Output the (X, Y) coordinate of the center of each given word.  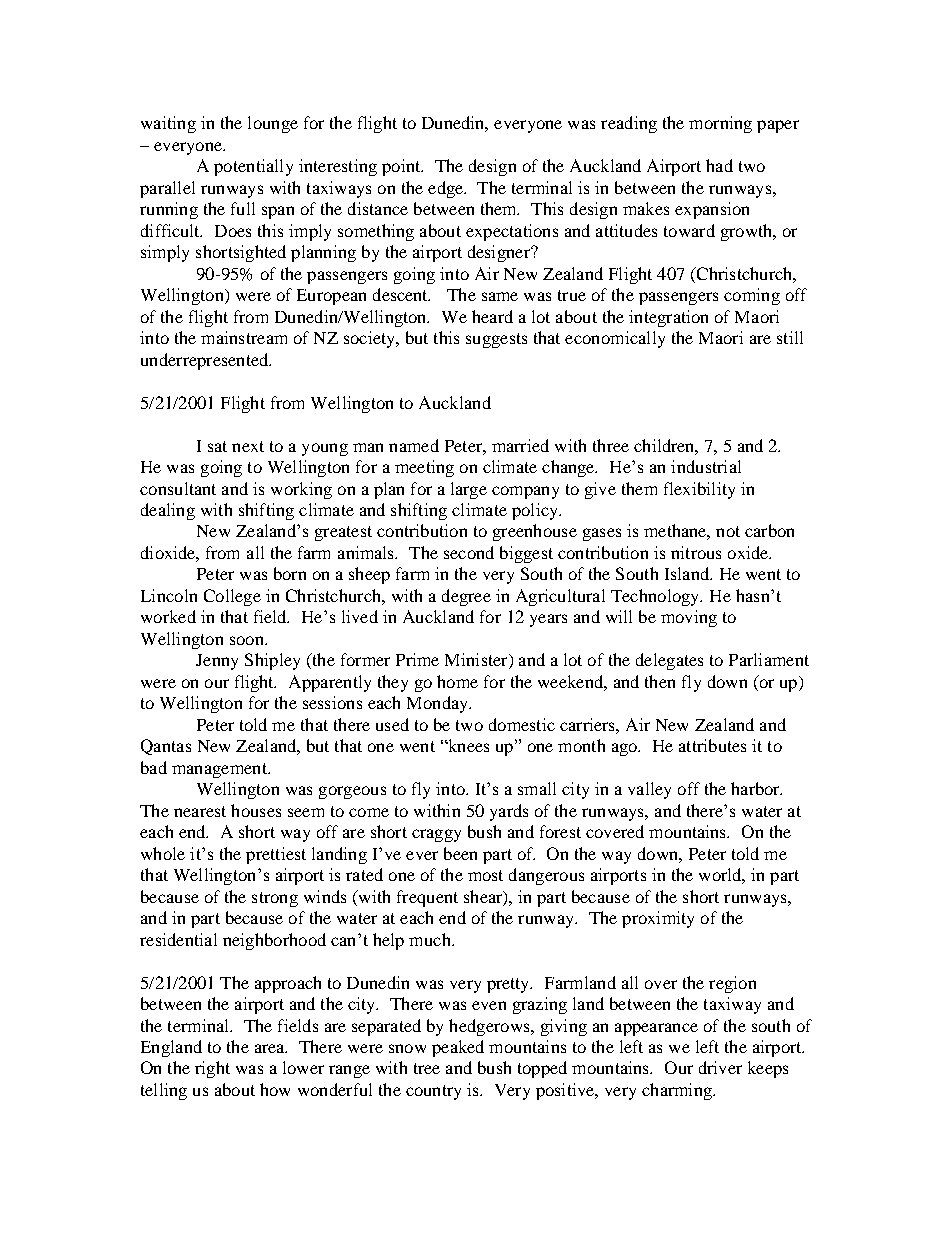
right (212, 1069)
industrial (706, 466)
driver (720, 1067)
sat (217, 446)
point (402, 167)
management (220, 770)
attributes (712, 745)
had (719, 165)
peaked (458, 1048)
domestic (522, 724)
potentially (253, 167)
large (469, 490)
